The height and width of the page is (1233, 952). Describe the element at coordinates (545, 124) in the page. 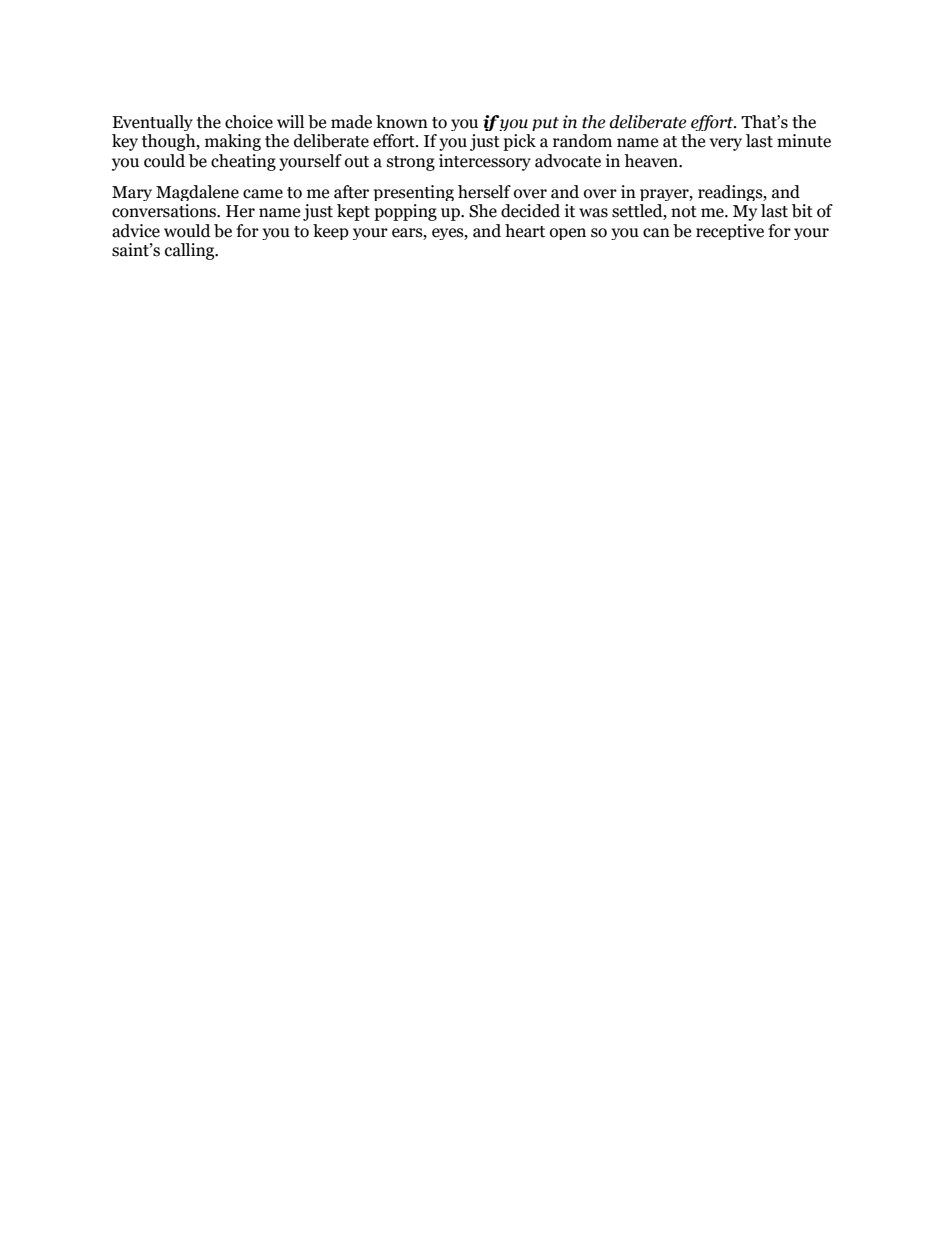

I see `put` at that location.
